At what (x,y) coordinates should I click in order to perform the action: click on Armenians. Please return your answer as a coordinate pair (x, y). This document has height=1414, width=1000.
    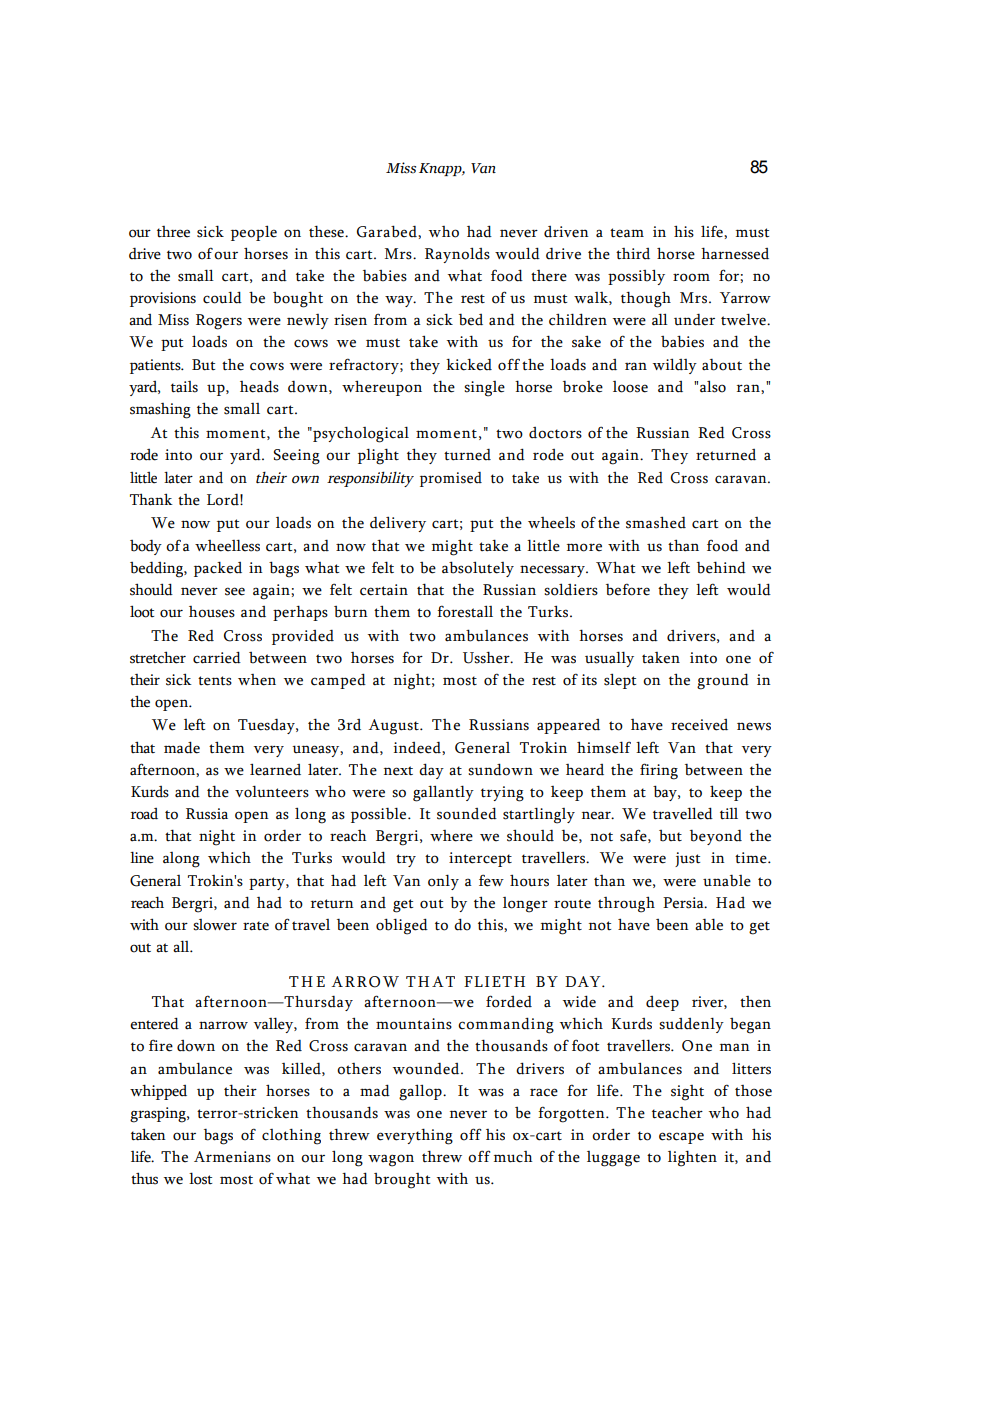
    Looking at the image, I should click on (232, 1157).
